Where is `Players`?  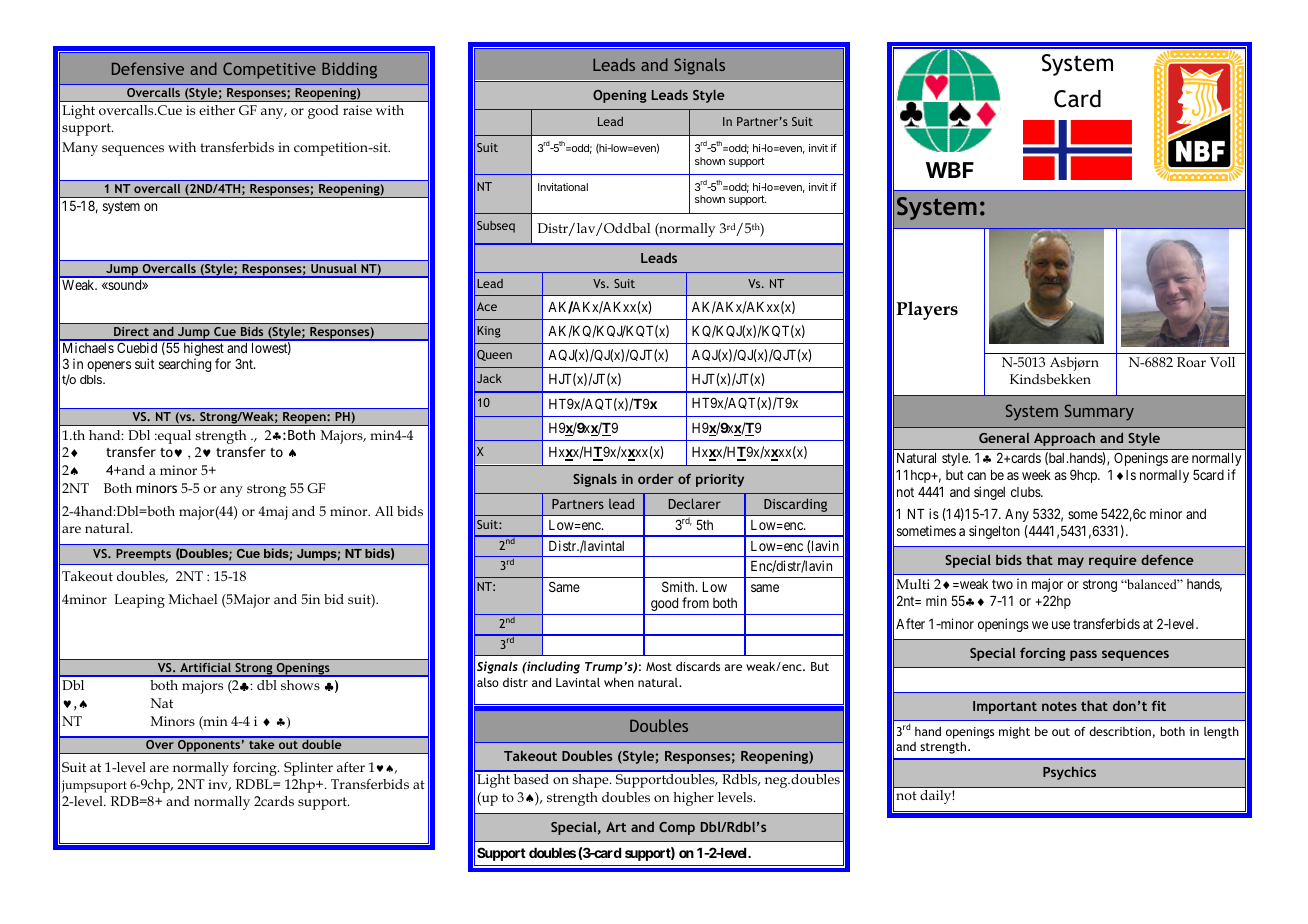
Players is located at coordinates (927, 310).
